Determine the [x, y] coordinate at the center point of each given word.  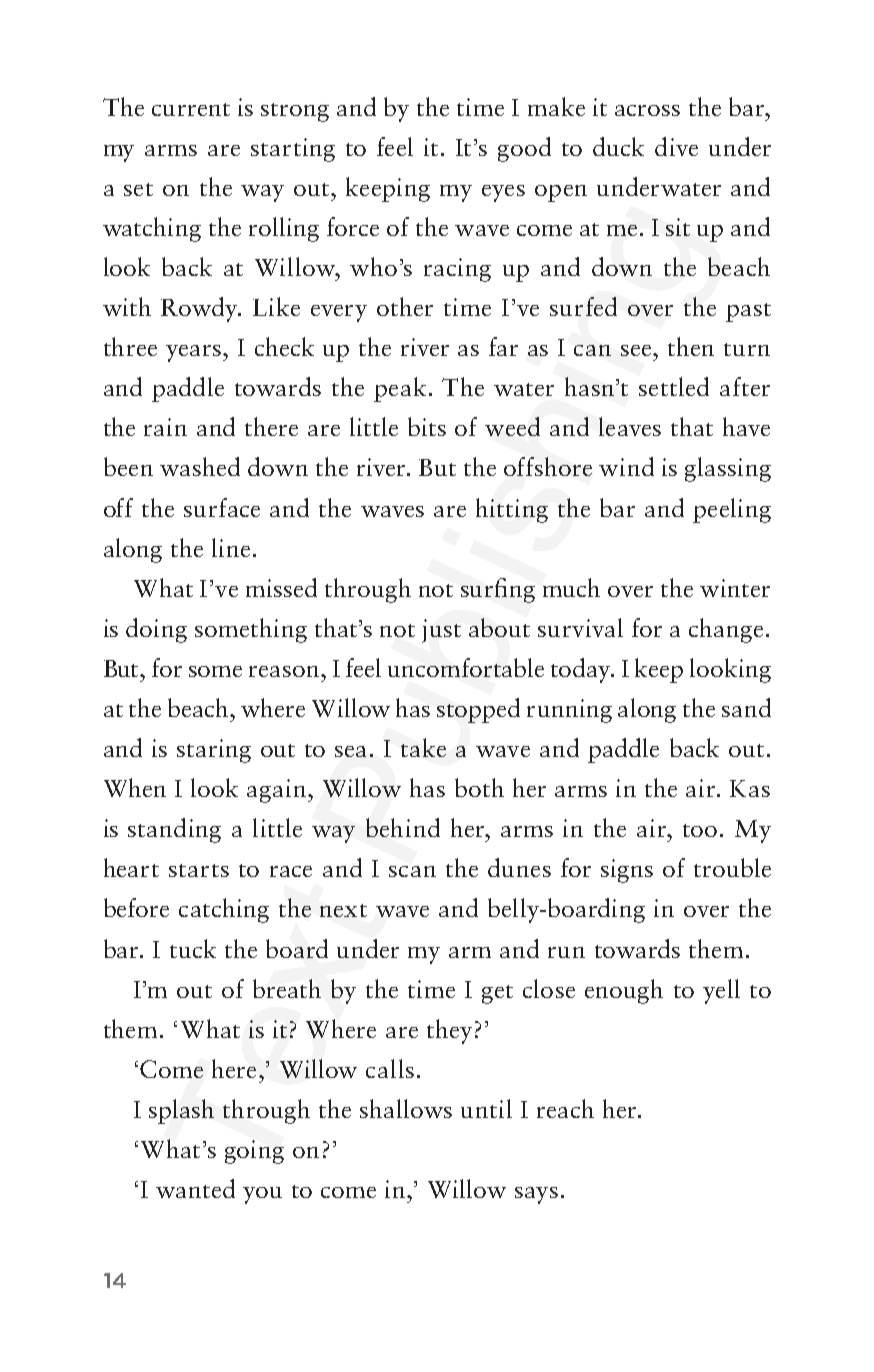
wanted [195, 1188]
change [726, 630]
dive [676, 146]
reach [565, 1108]
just [441, 631]
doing [156, 630]
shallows [406, 1108]
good [524, 149]
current [191, 109]
